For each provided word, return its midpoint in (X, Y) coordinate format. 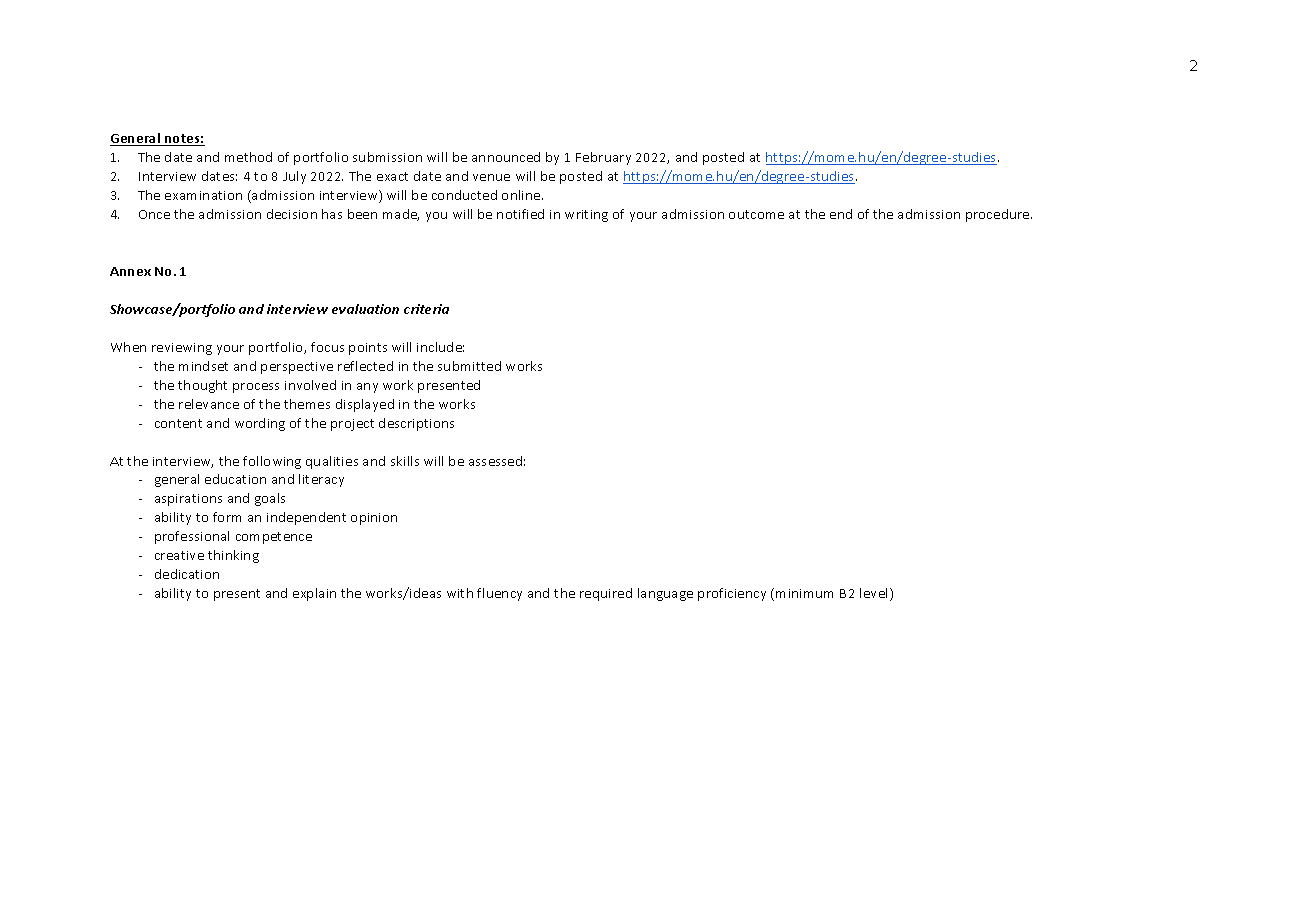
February (603, 158)
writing (586, 216)
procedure (999, 215)
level (875, 594)
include (440, 347)
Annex (130, 271)
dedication (187, 574)
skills (405, 461)
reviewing (182, 349)
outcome (756, 214)
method (248, 157)
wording (260, 424)
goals (270, 499)
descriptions (416, 424)
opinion (374, 519)
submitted (469, 366)
